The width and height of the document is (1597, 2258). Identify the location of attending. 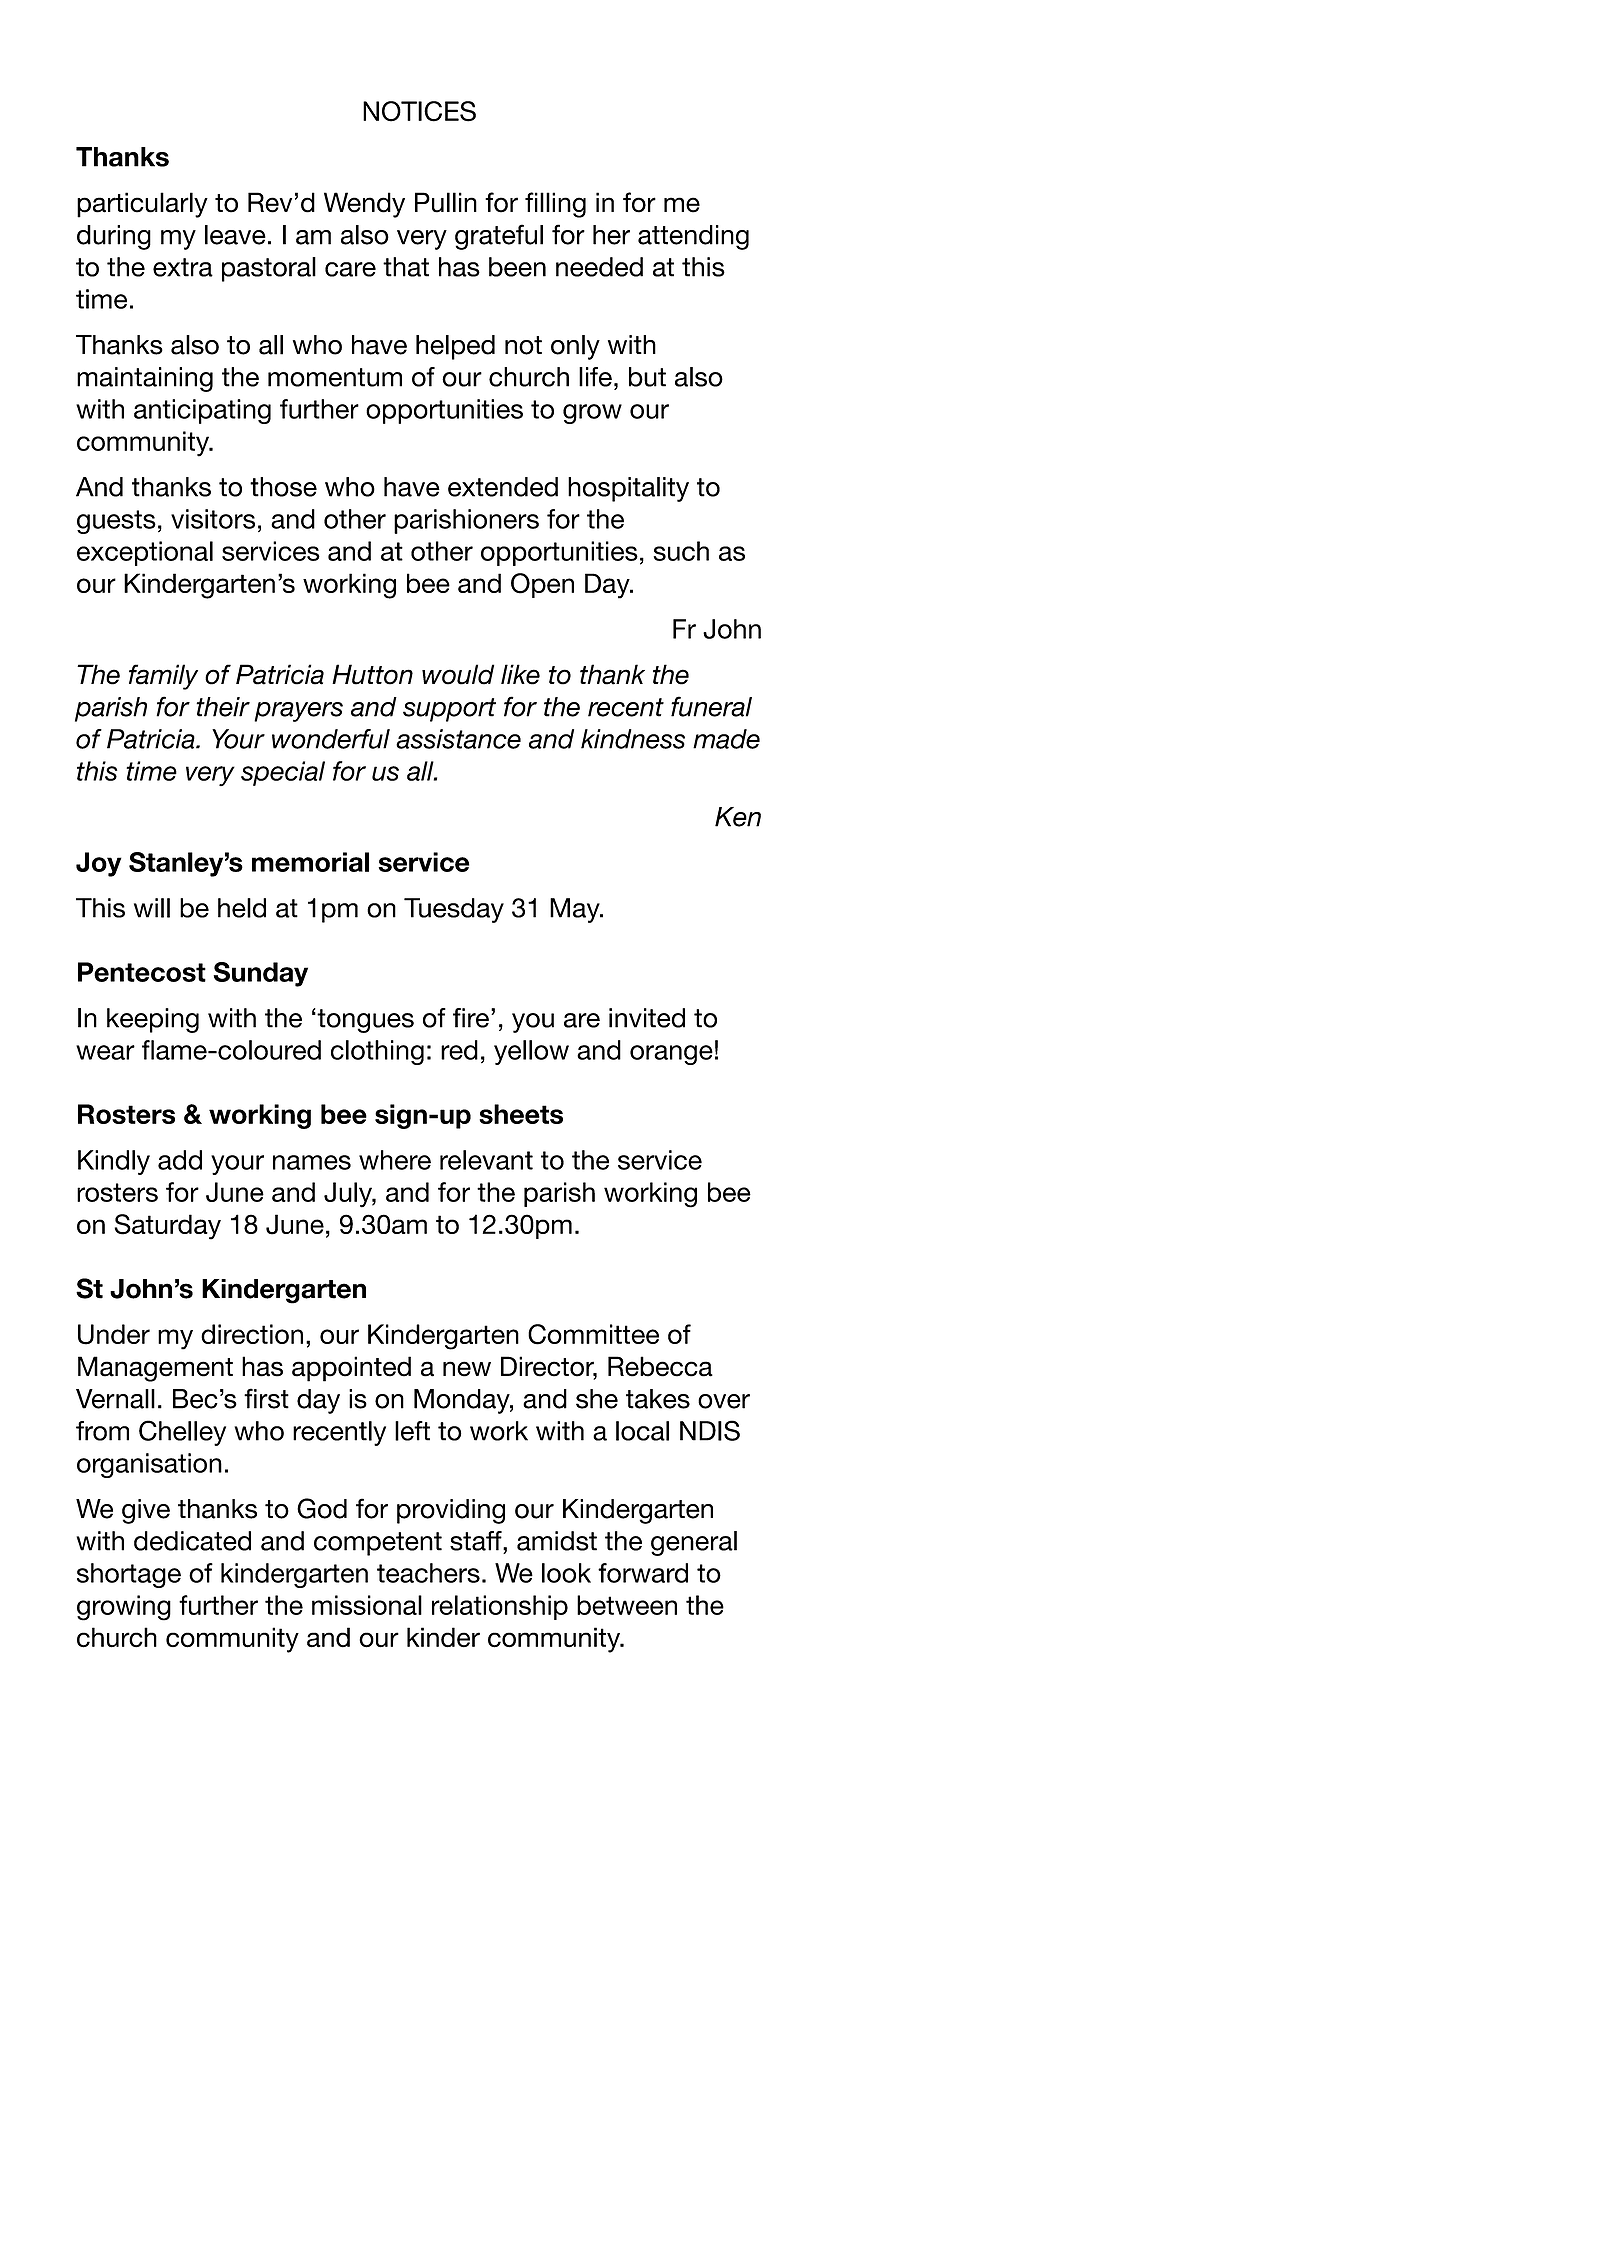
(693, 237).
